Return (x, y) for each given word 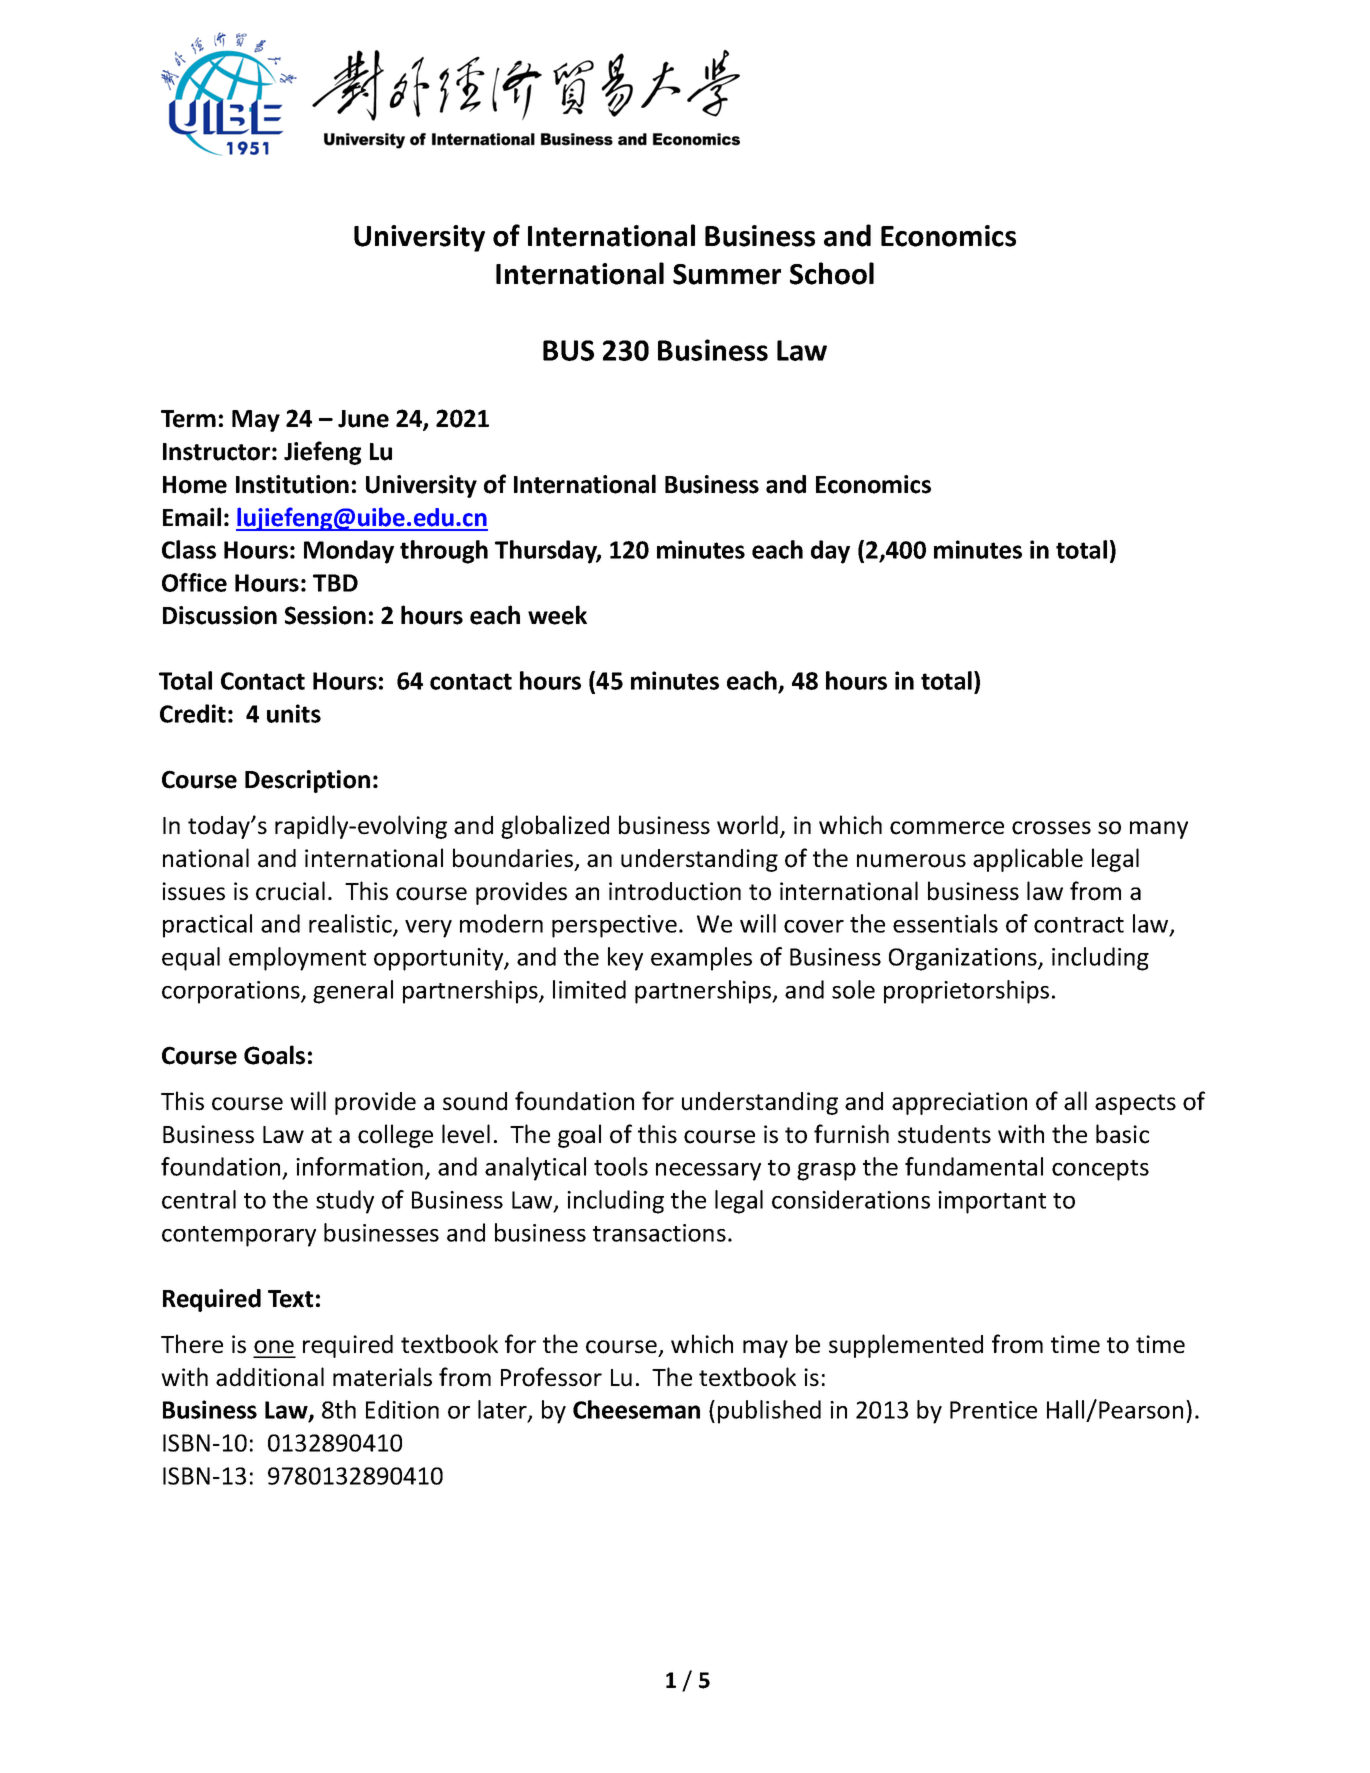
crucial (290, 891)
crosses (1051, 828)
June (363, 419)
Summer (727, 274)
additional (270, 1377)
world (747, 825)
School (832, 273)
